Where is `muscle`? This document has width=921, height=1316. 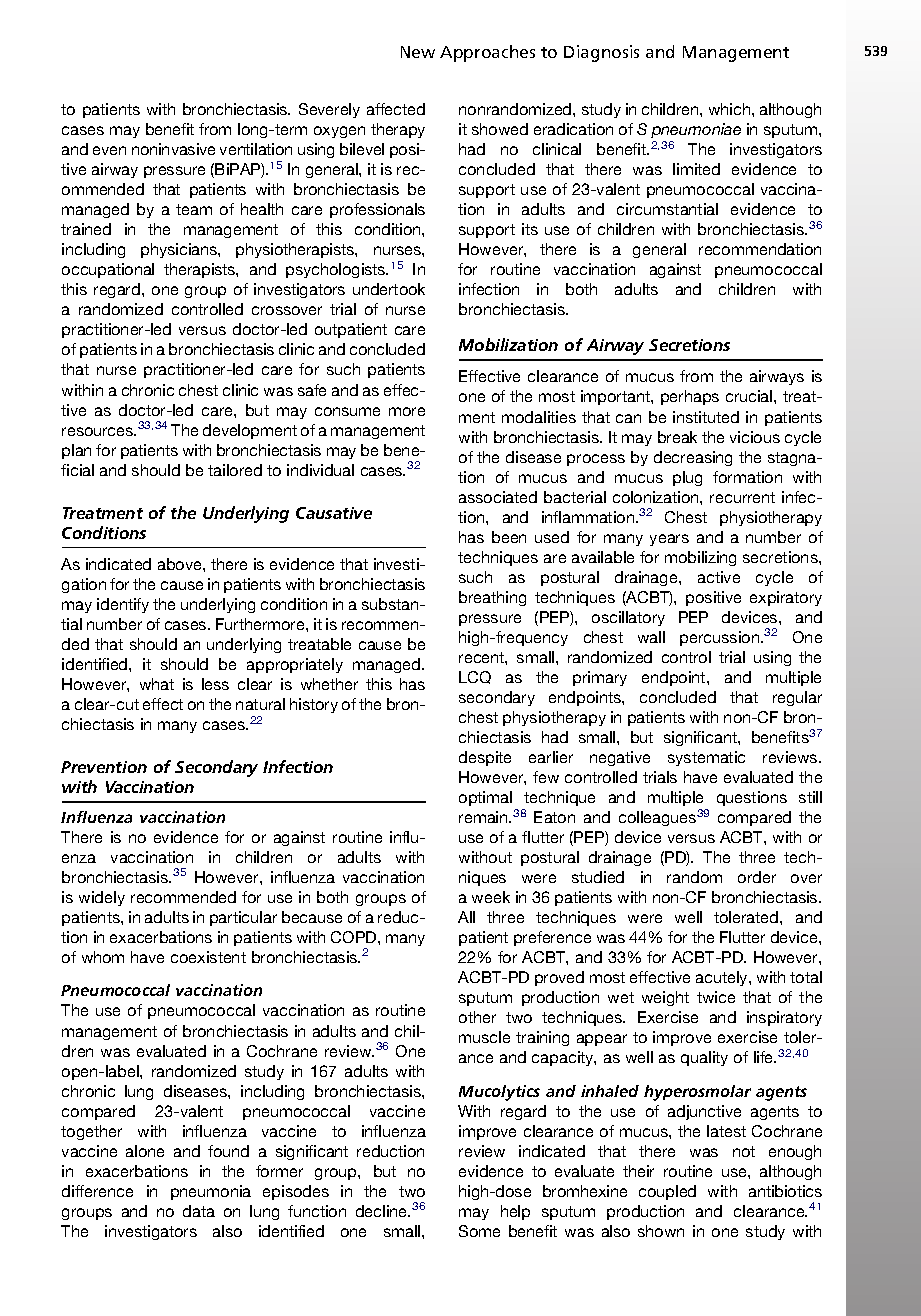
muscle is located at coordinates (484, 1037).
